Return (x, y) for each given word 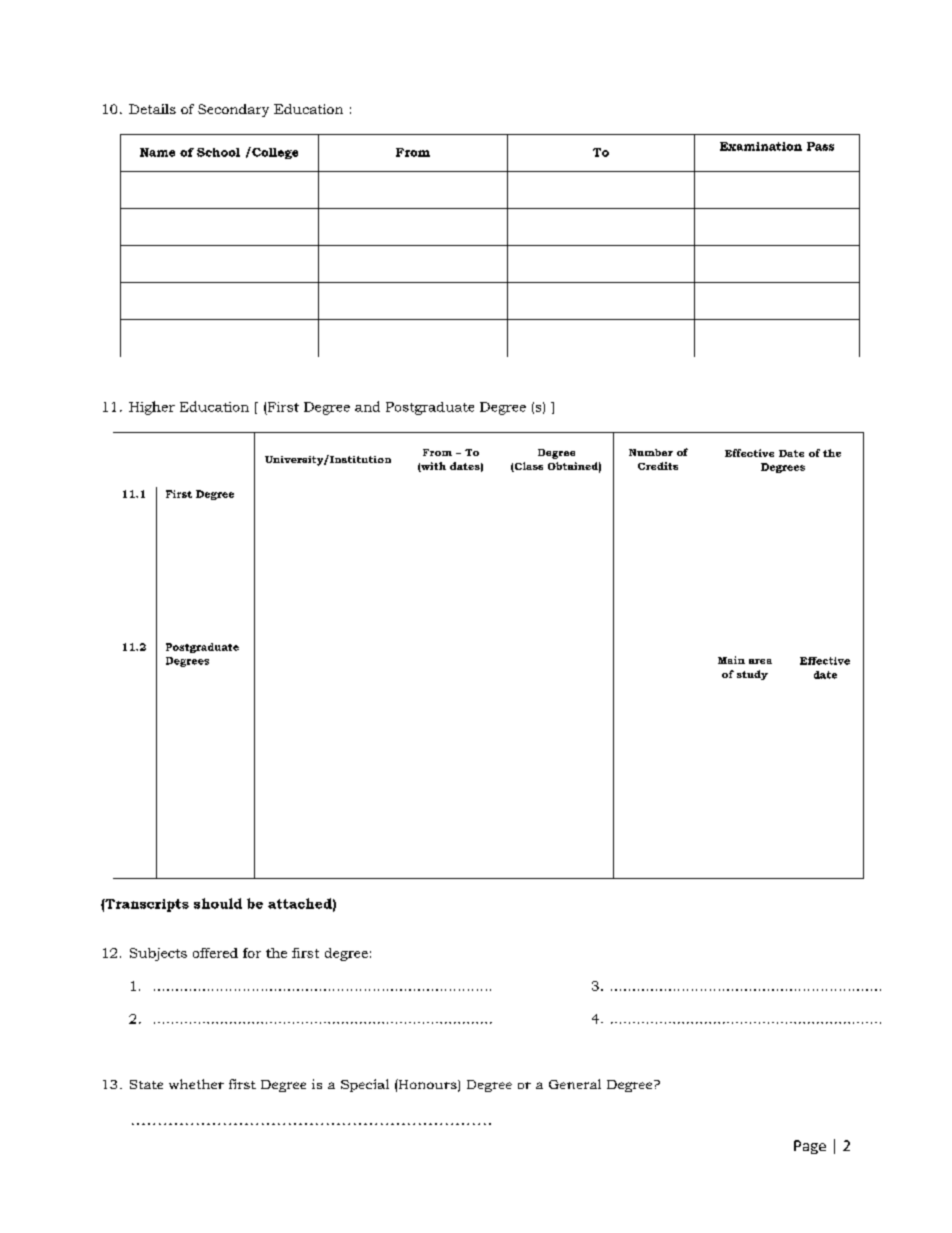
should (218, 903)
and (367, 406)
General (575, 1084)
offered (215, 953)
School (218, 152)
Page (810, 1147)
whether (196, 1084)
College (274, 153)
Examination (761, 146)
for (252, 953)
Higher (152, 408)
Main (731, 660)
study (752, 675)
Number (651, 452)
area (760, 661)
